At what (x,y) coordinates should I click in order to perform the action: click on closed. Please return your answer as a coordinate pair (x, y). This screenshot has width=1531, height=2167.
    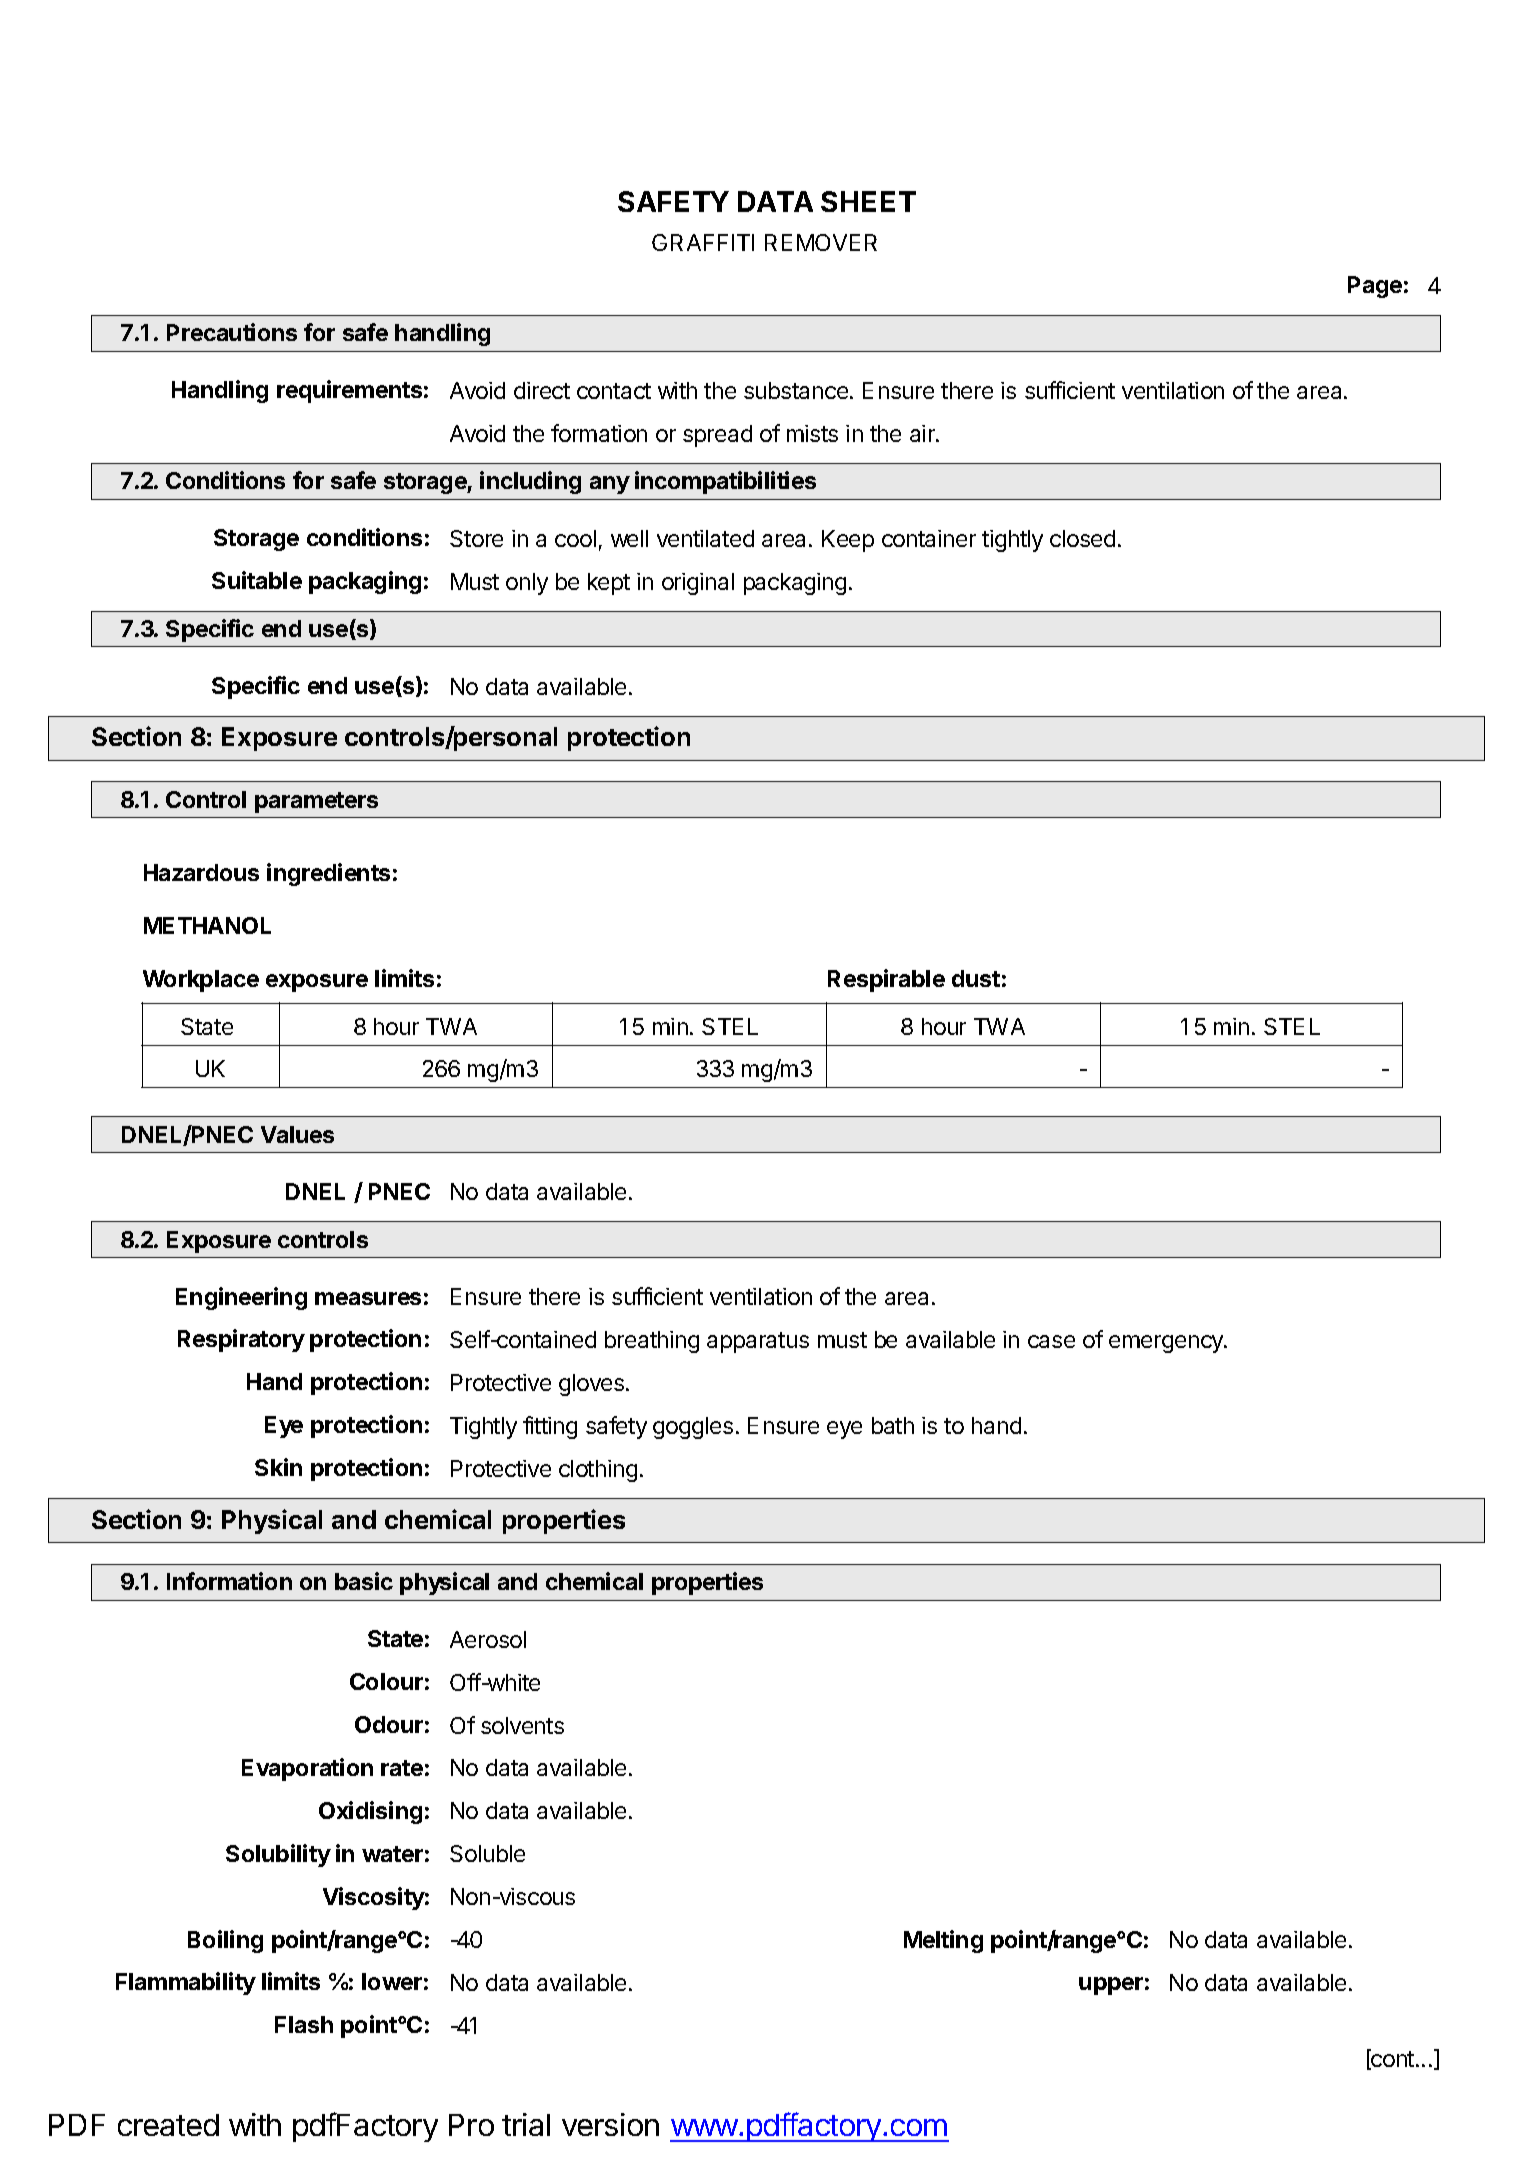
    Looking at the image, I should click on (1082, 538).
